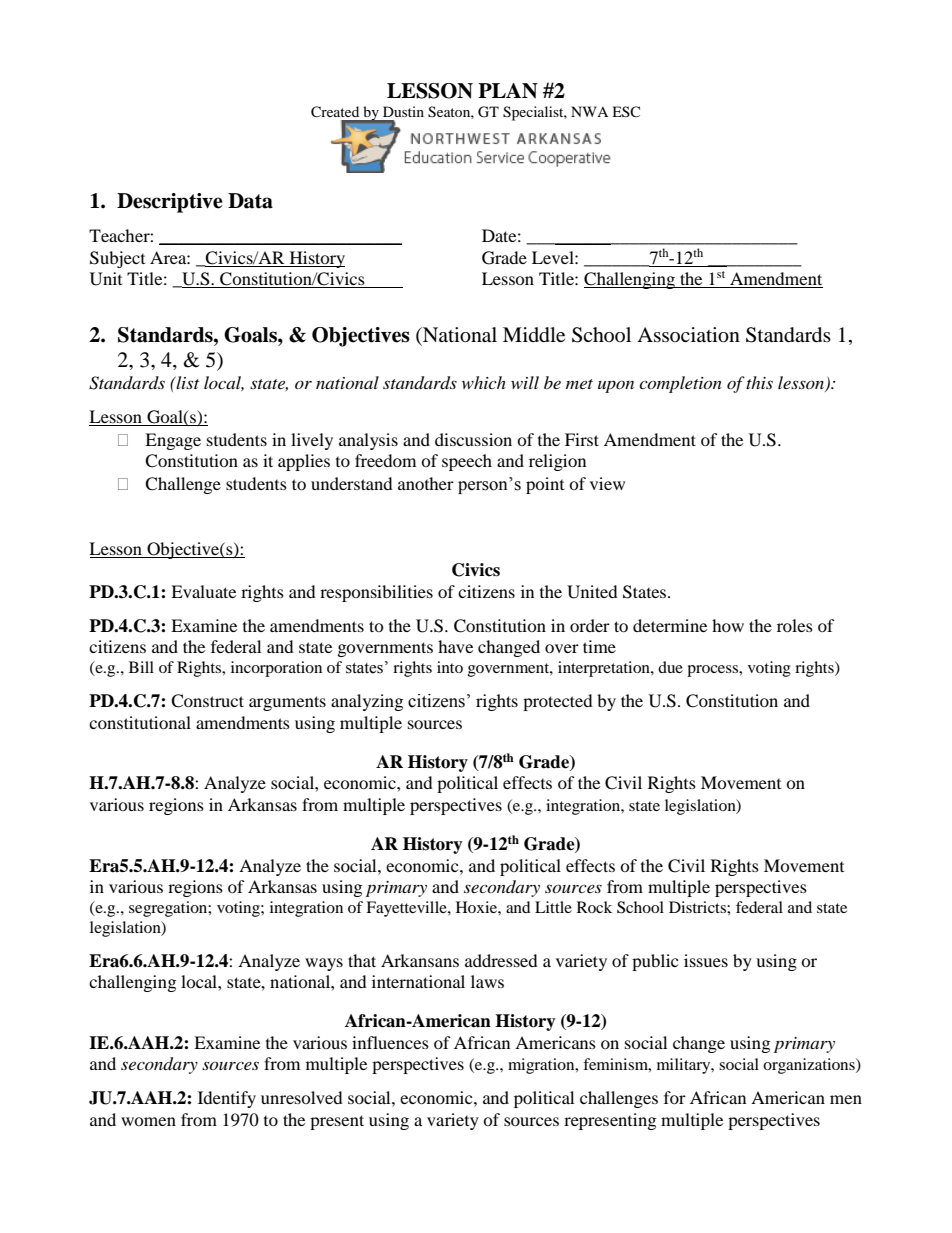  Describe the element at coordinates (203, 591) in the document. I see `Evaluate` at that location.
